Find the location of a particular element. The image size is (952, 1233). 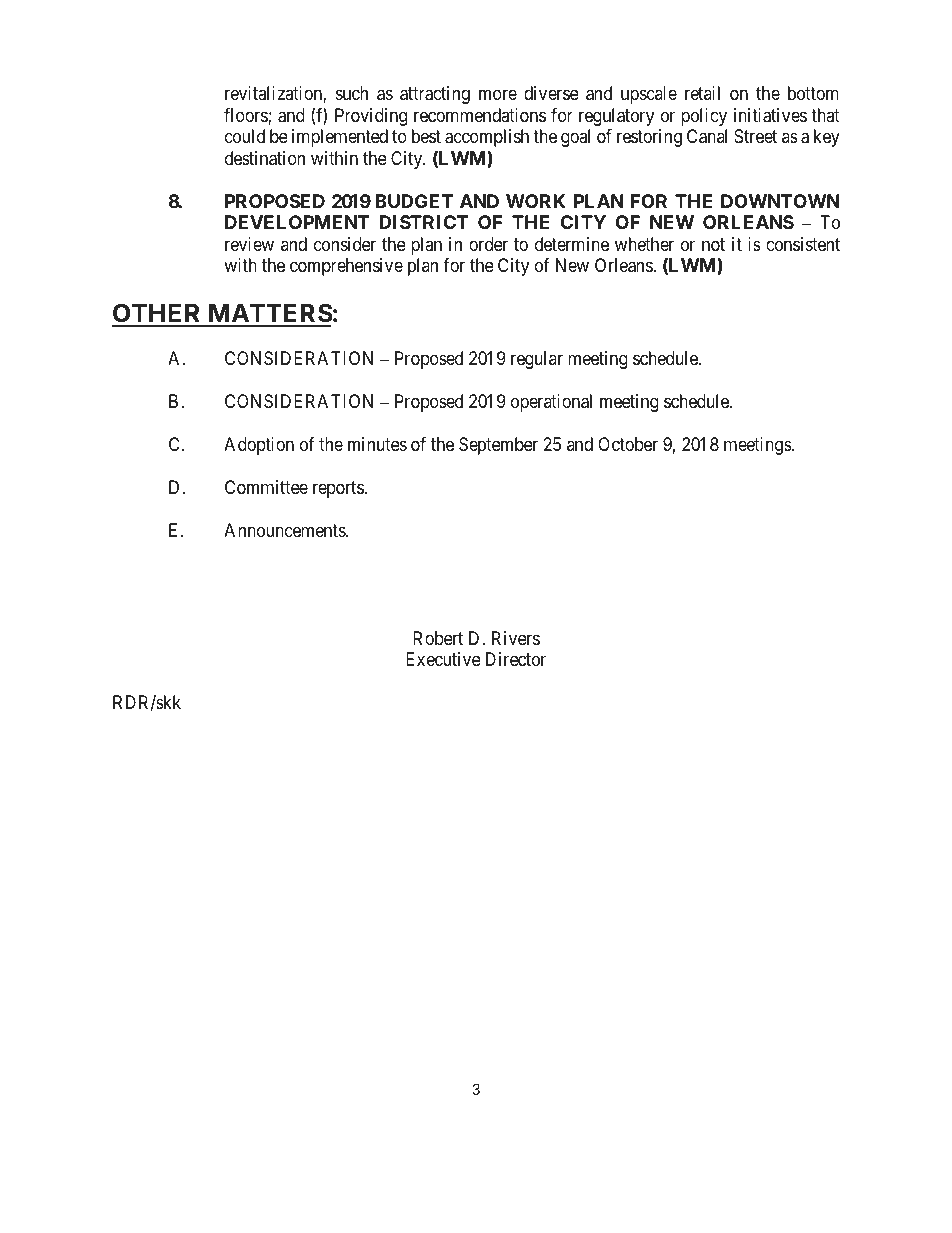

Robert is located at coordinates (438, 638).
